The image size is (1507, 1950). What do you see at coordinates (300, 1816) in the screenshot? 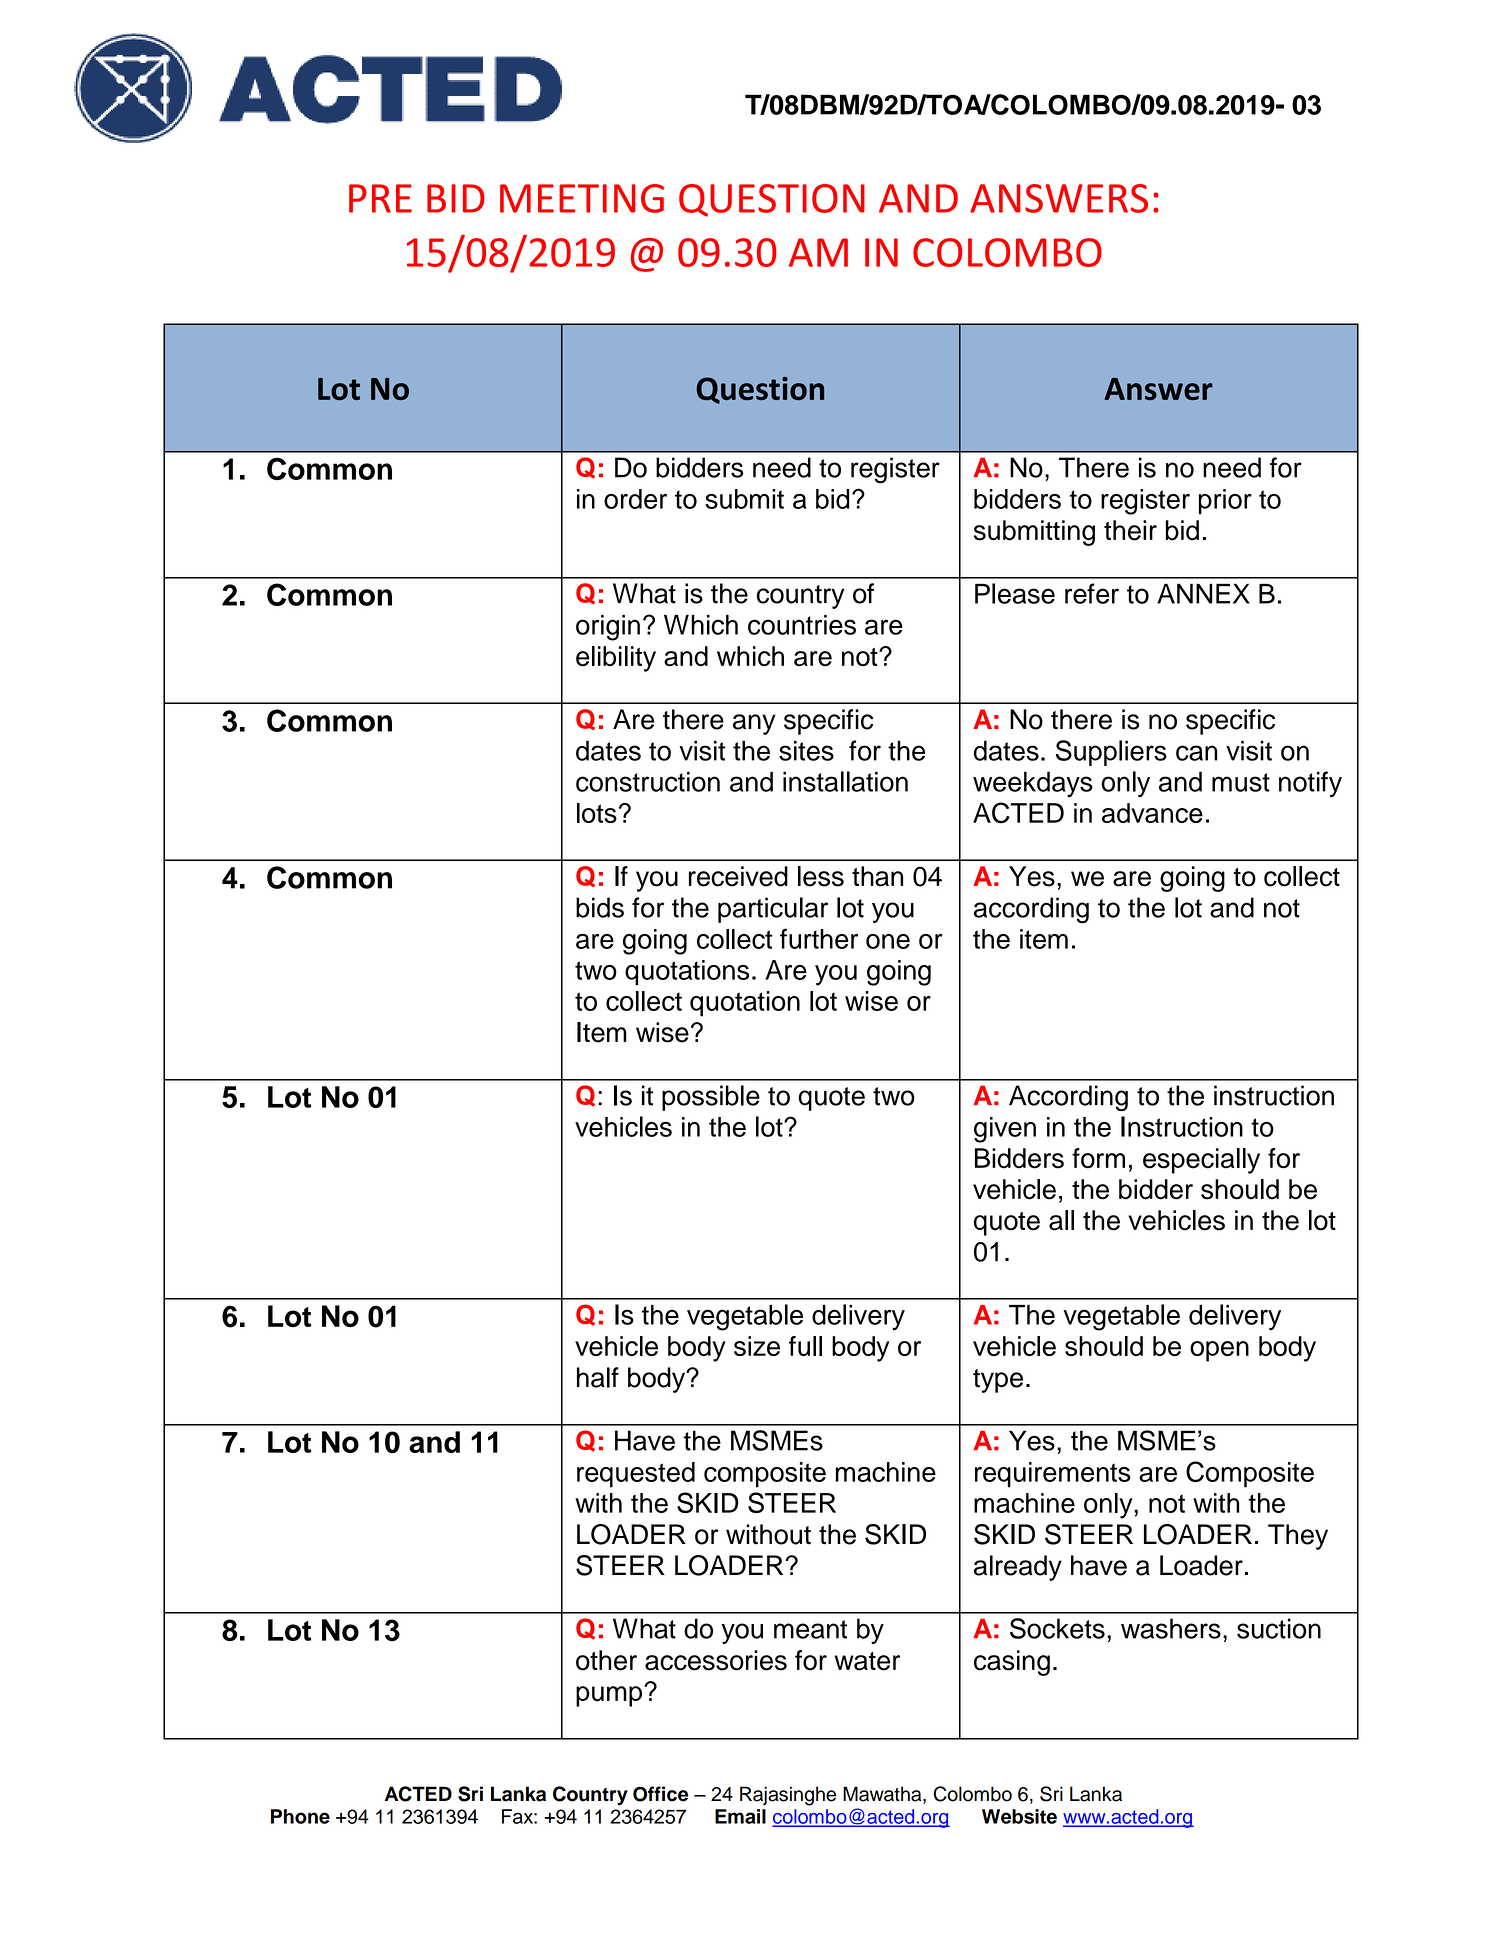
I see `Phone` at bounding box center [300, 1816].
